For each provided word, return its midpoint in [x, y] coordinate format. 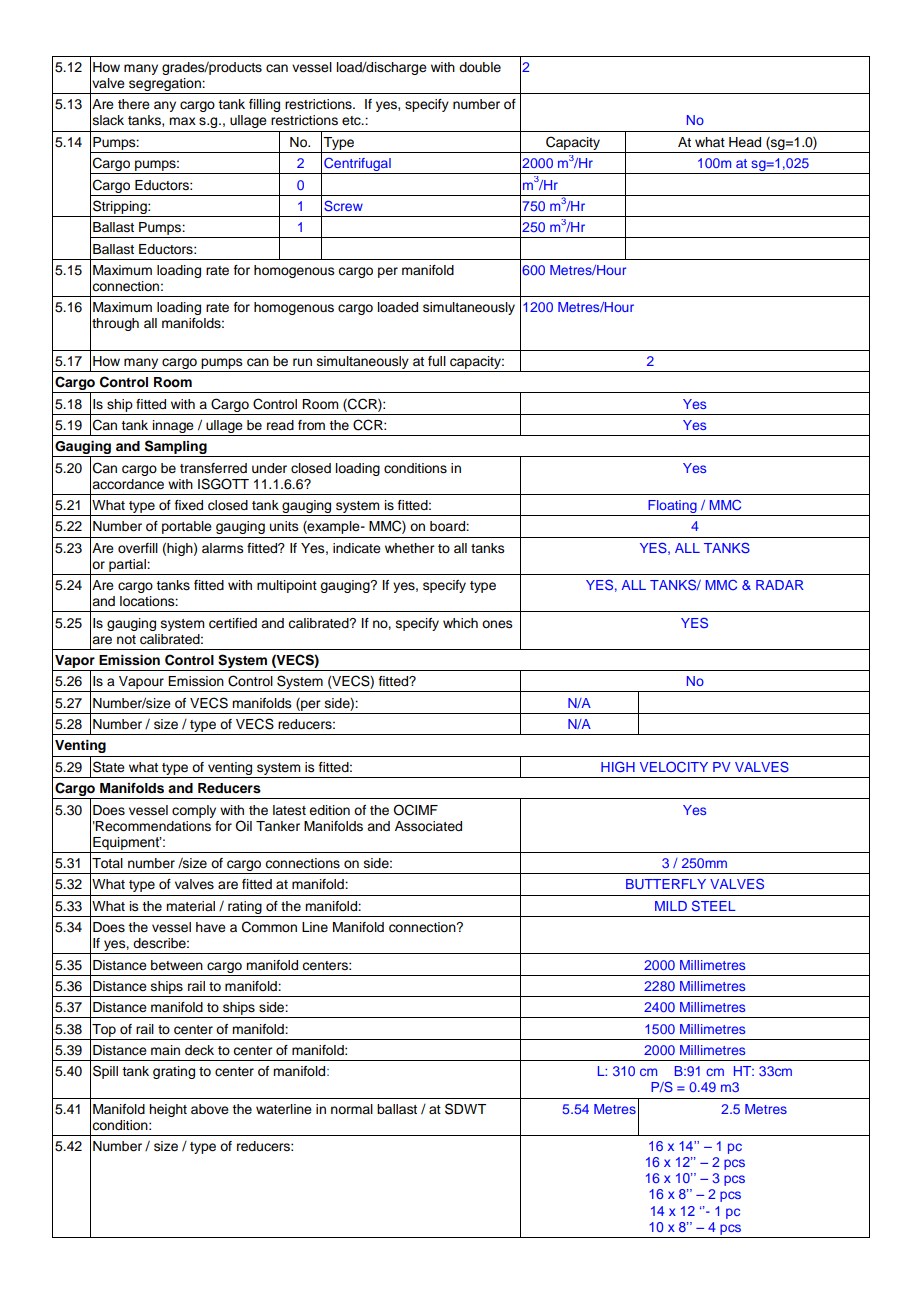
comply [194, 811]
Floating [672, 508]
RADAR [780, 585]
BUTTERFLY [666, 884]
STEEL [714, 905]
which [460, 623]
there [134, 104]
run [302, 362]
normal [352, 1109]
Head [745, 142]
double [480, 67]
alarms [223, 548]
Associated [428, 826]
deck [199, 1050]
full [437, 361]
